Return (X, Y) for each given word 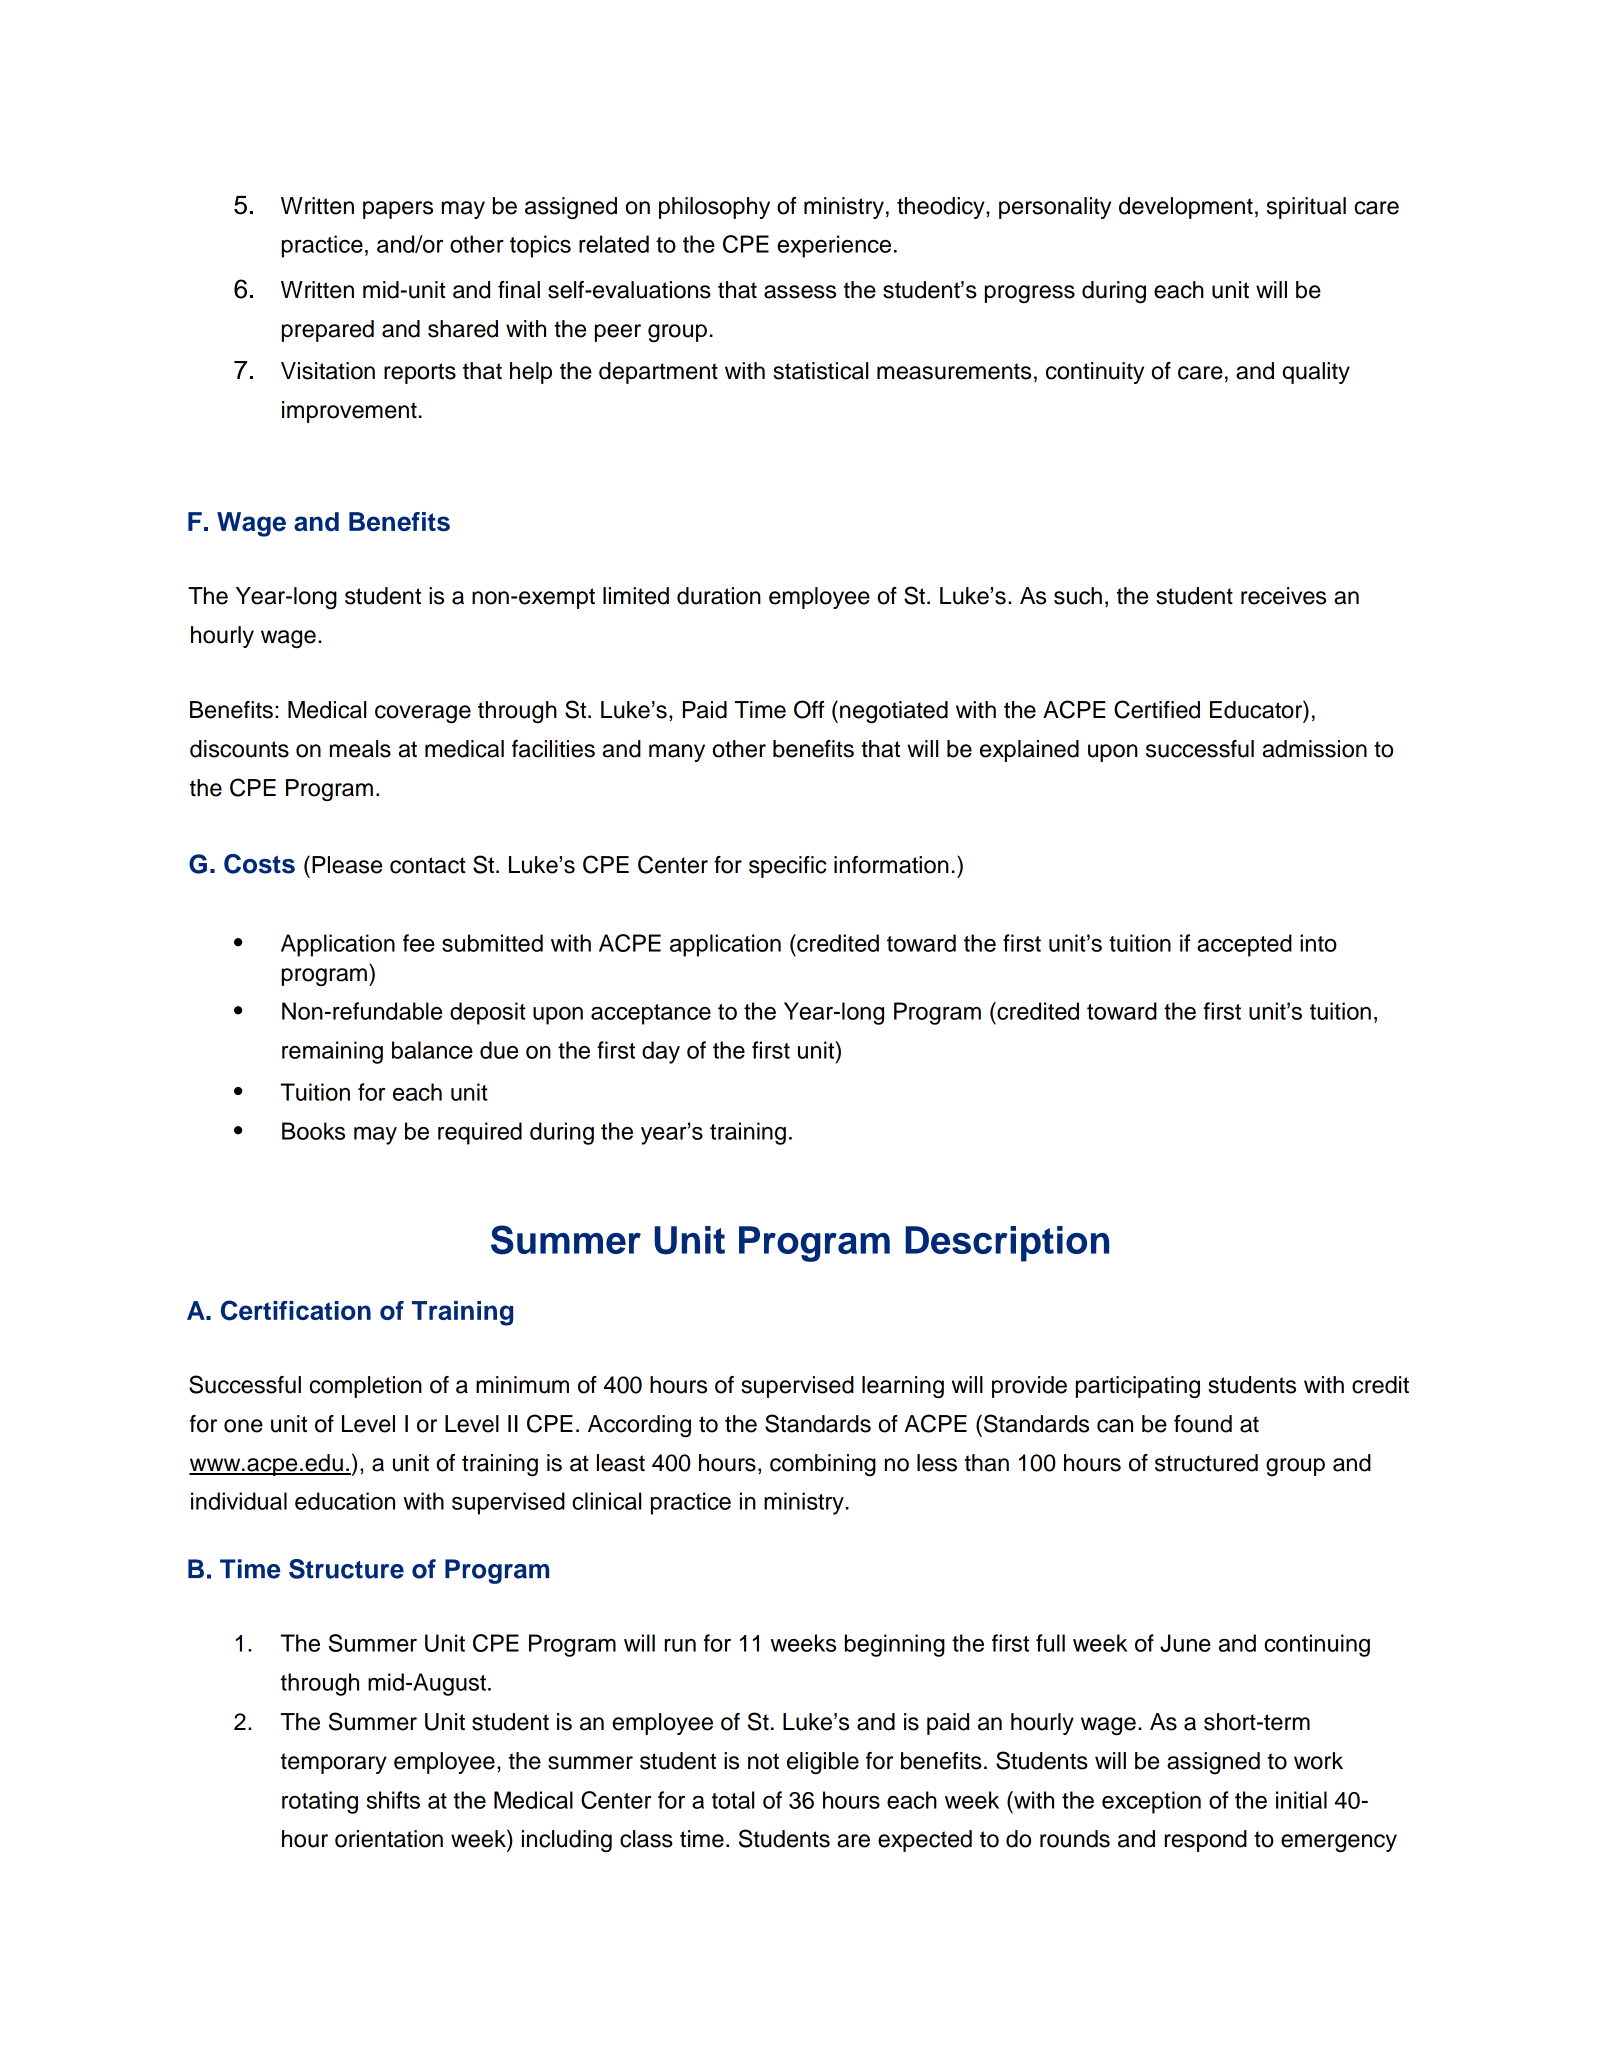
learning (903, 1387)
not (763, 1761)
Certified (1157, 709)
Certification (296, 1310)
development (1186, 208)
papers (398, 210)
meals (360, 749)
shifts (393, 1800)
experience (834, 246)
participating (1138, 1387)
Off (809, 709)
